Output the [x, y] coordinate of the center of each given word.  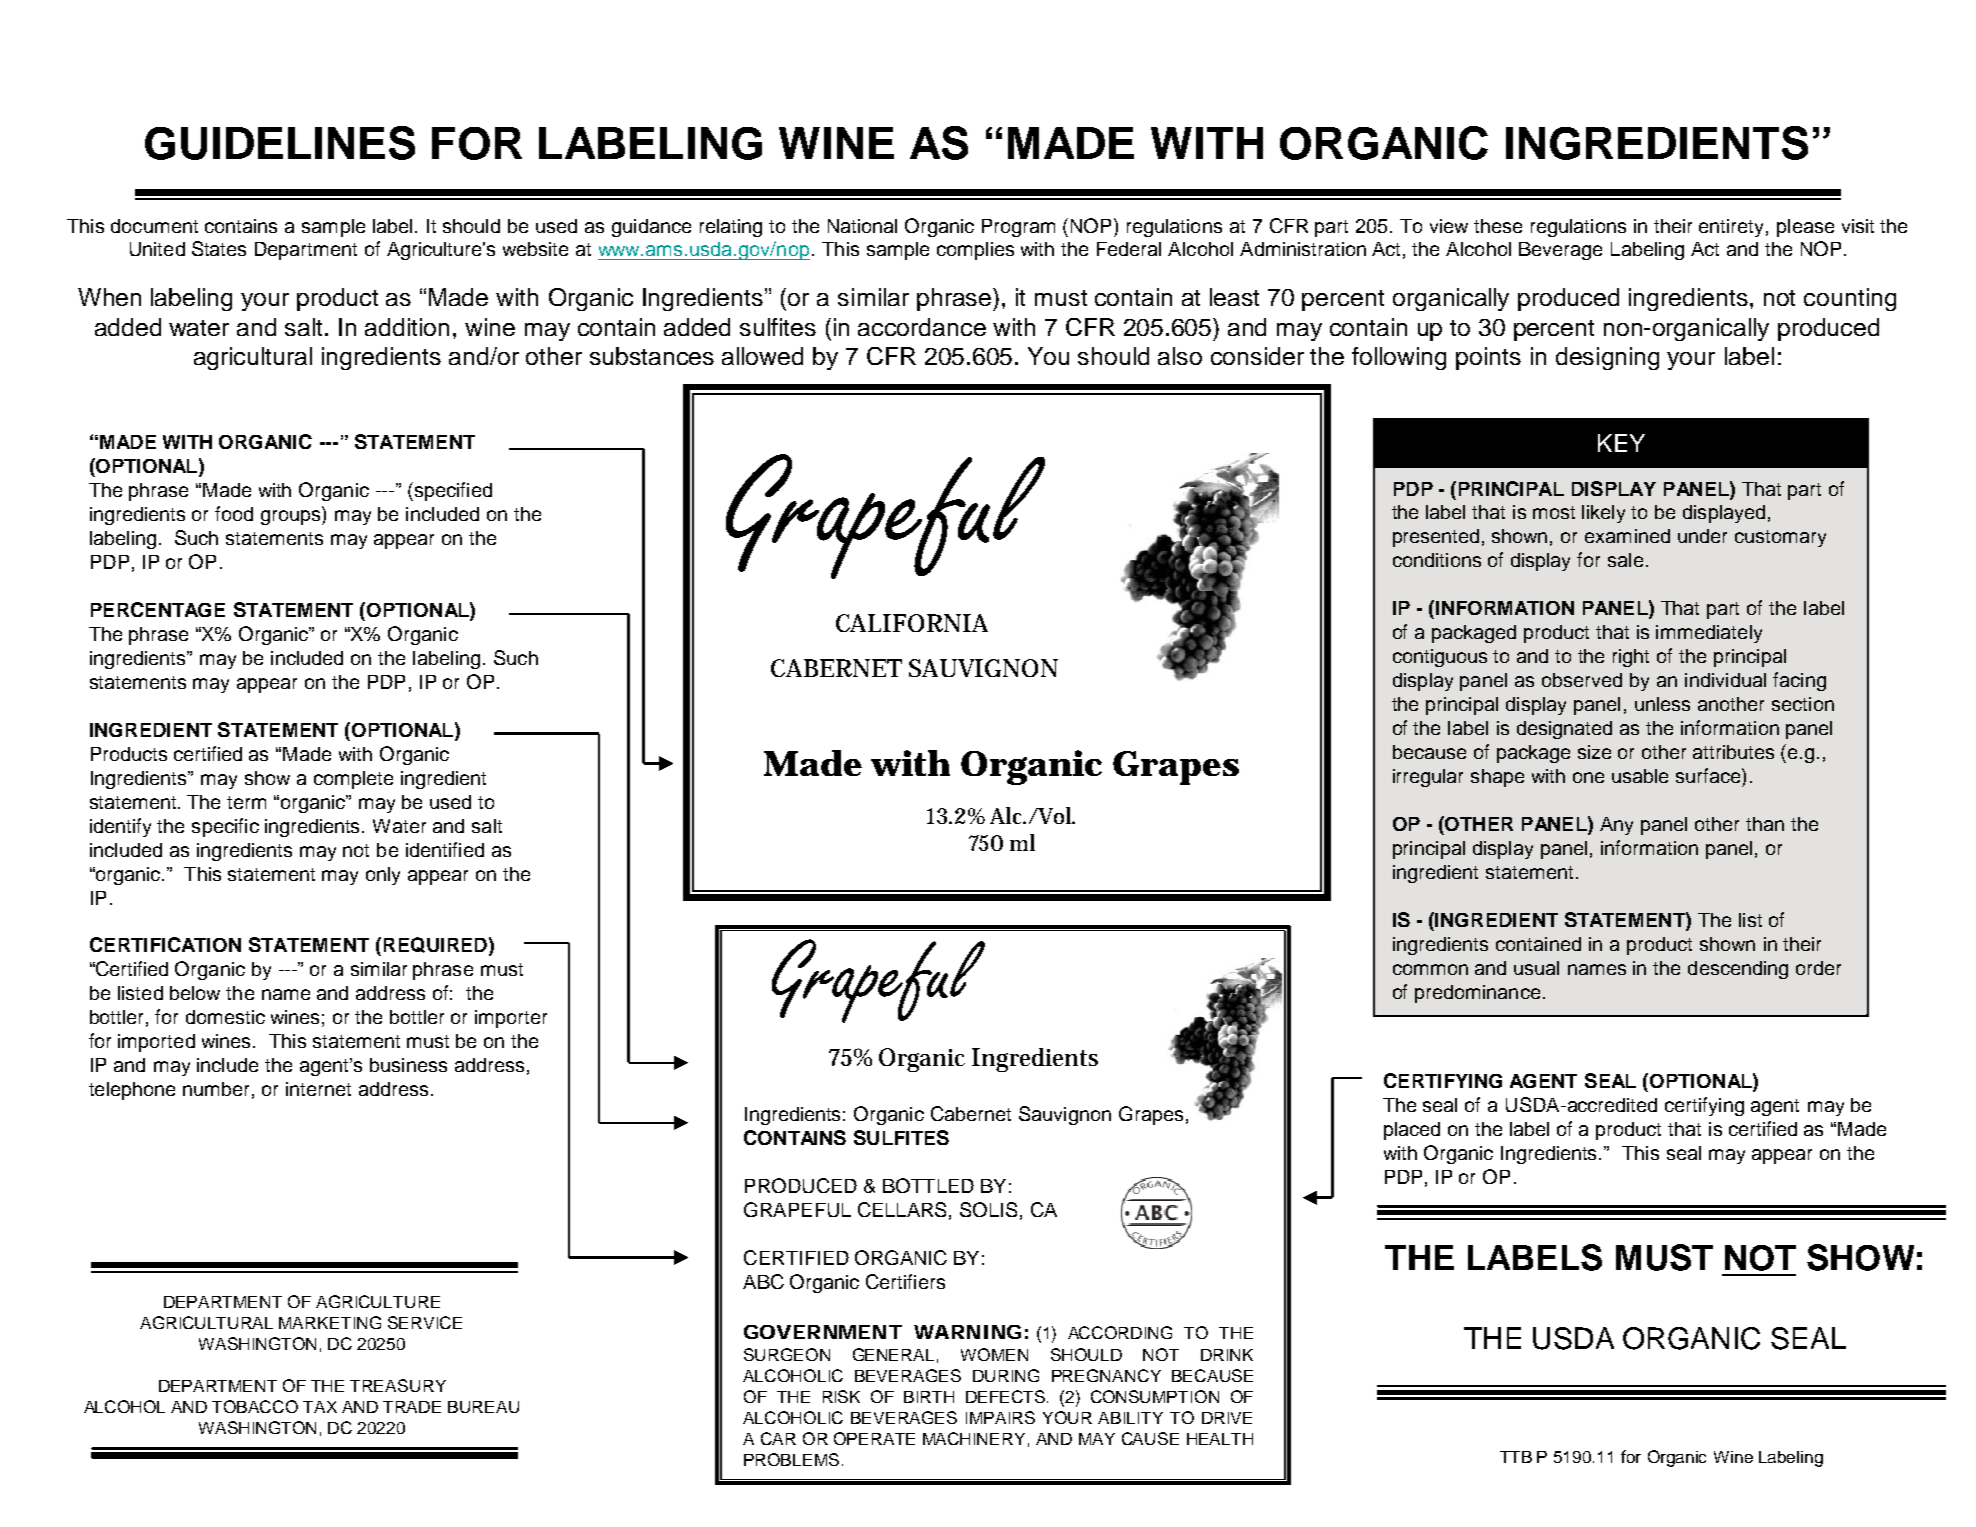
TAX [320, 1407]
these [1498, 226]
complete [353, 780]
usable [1640, 776]
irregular [1428, 778]
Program [1018, 228]
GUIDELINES [280, 143]
